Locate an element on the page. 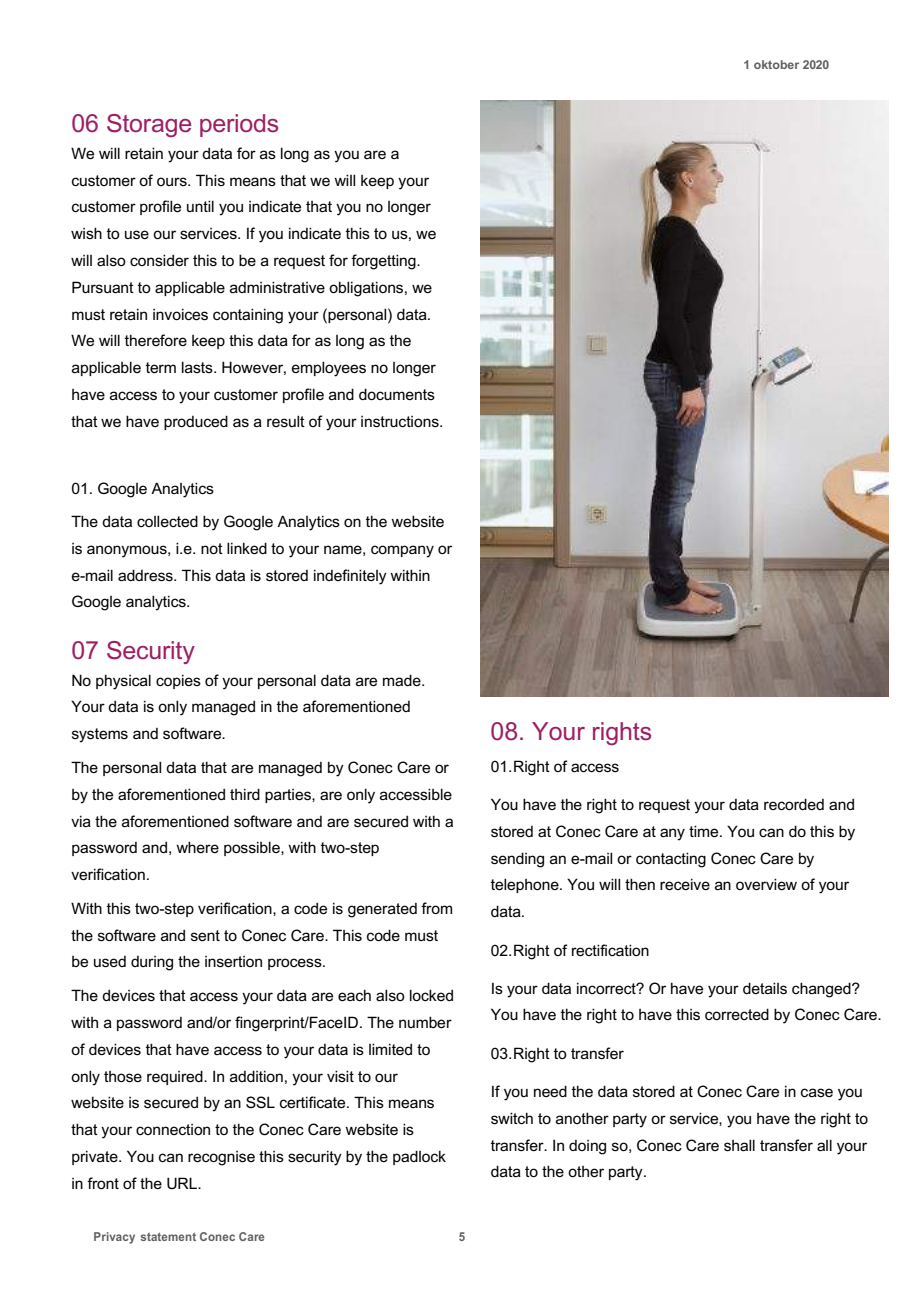 This page has width=924, height=1308. recorded is located at coordinates (794, 804).
